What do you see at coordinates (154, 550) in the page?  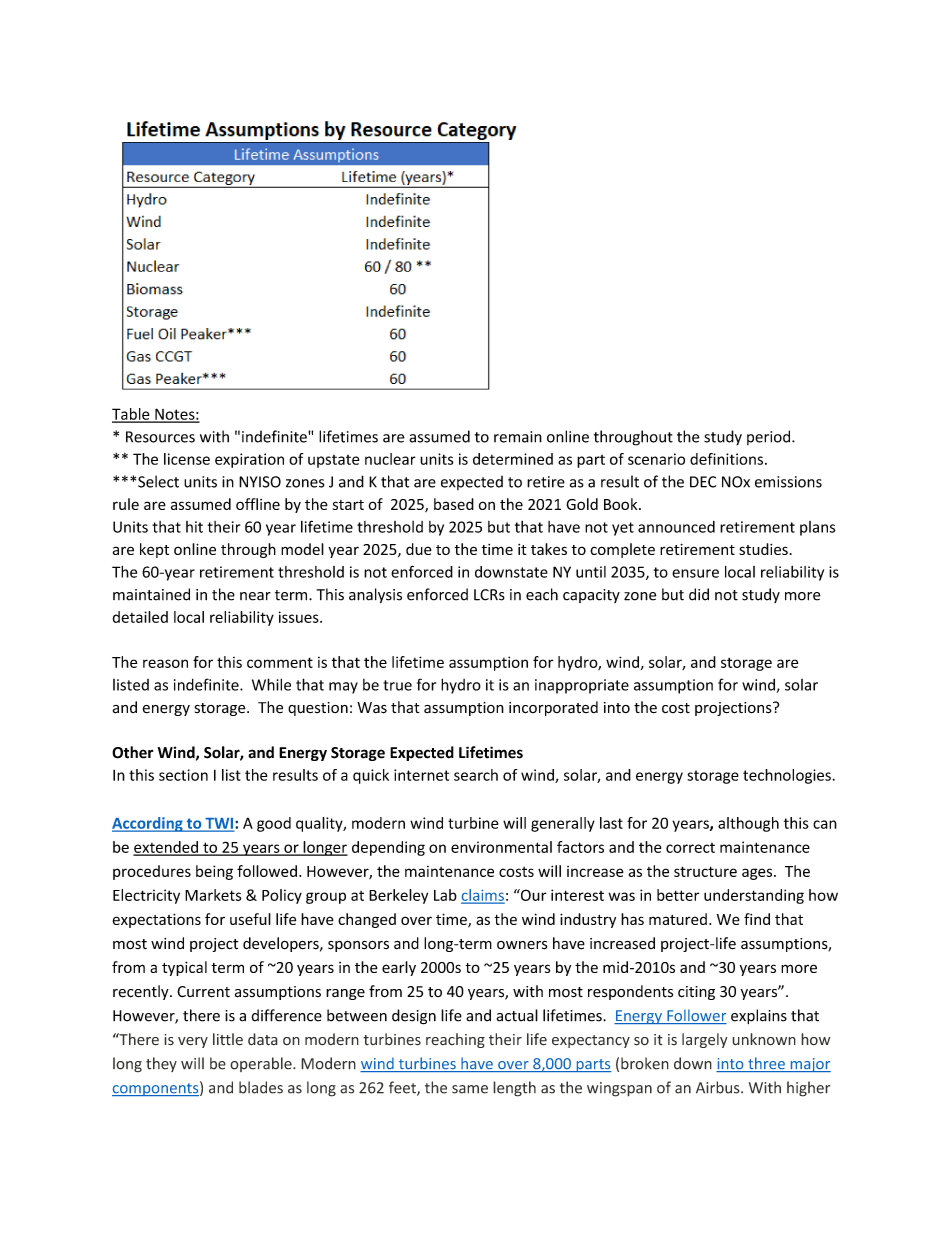 I see `kept` at bounding box center [154, 550].
